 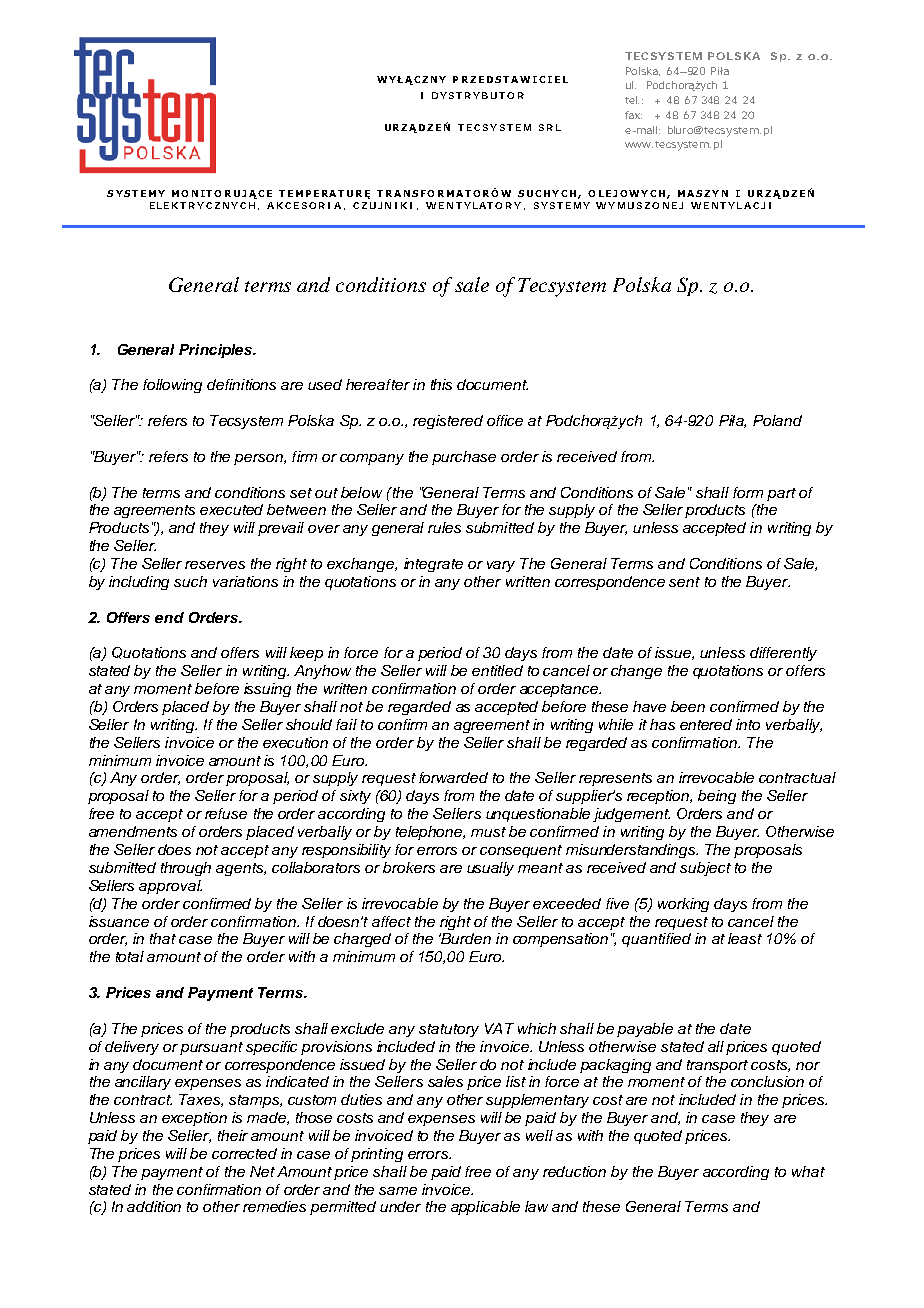 I want to click on Principles, so click(x=217, y=351).
